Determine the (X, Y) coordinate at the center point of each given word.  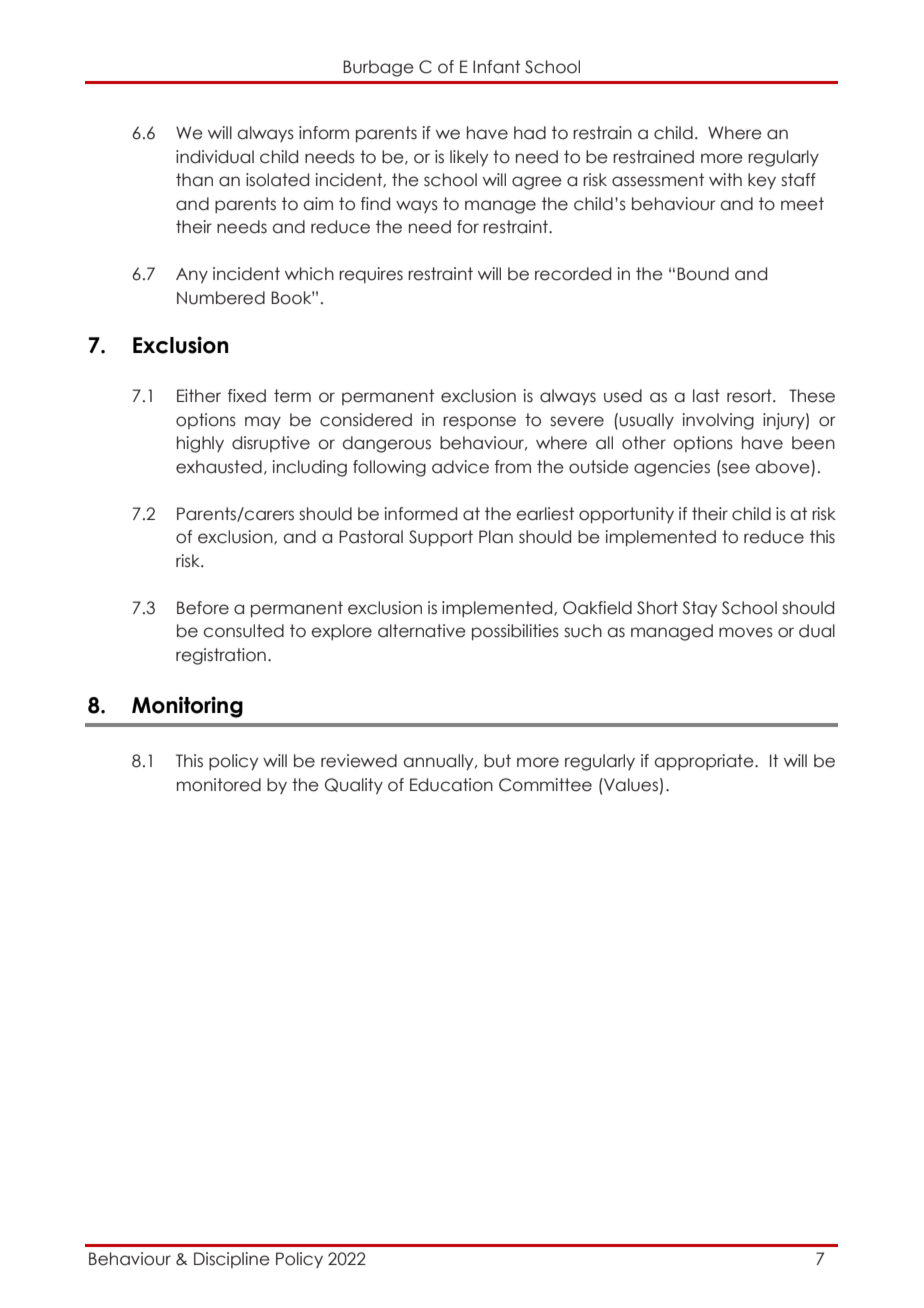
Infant (496, 67)
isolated (277, 180)
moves (746, 632)
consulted (243, 631)
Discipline (232, 1260)
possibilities (515, 632)
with (725, 179)
